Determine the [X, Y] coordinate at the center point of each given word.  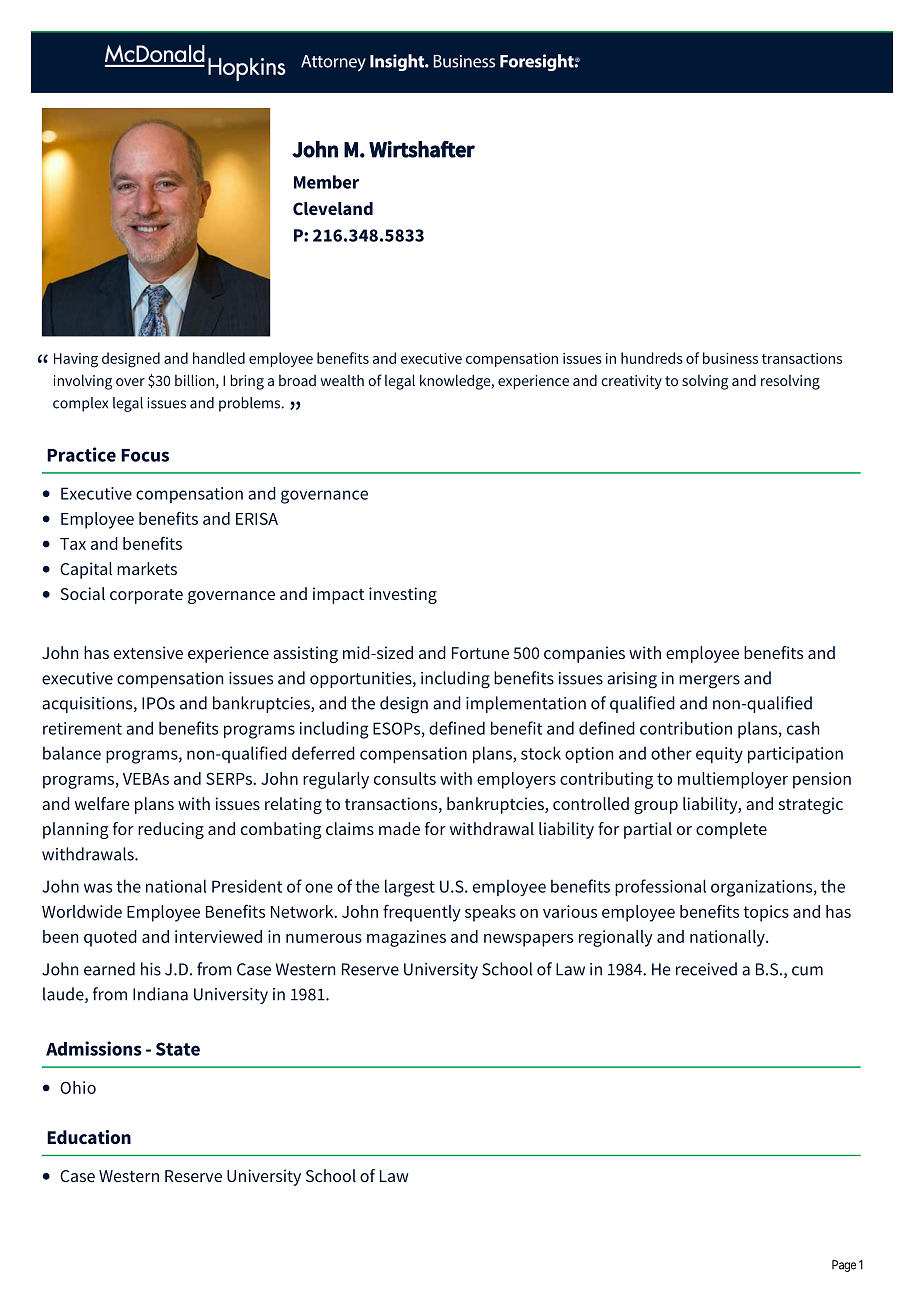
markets [147, 568]
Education [89, 1137]
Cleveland [333, 208]
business [730, 358]
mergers [709, 682]
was [98, 888]
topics [766, 913]
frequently [422, 913]
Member [326, 182]
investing [403, 595]
